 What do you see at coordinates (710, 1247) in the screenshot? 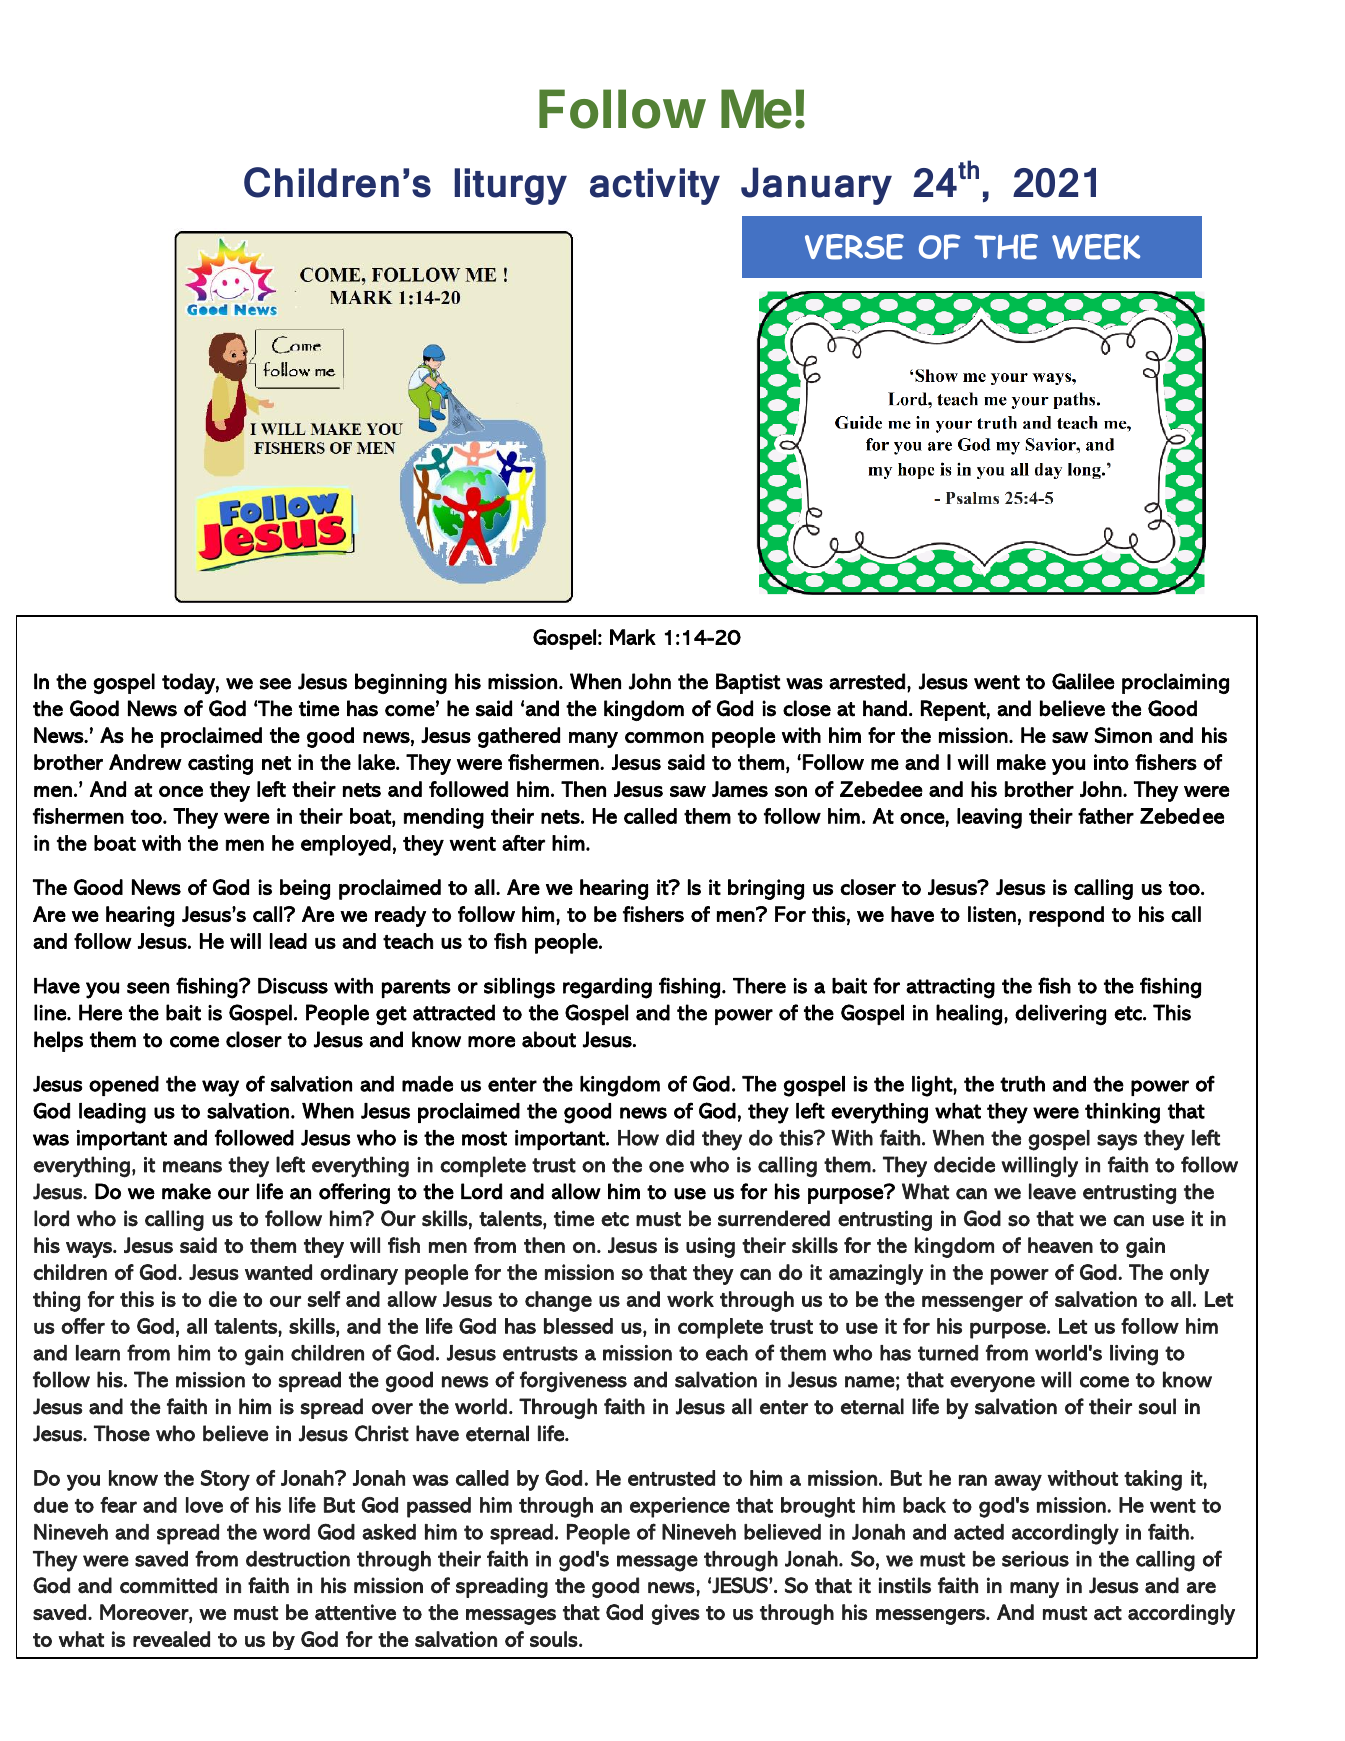
I see `using` at bounding box center [710, 1247].
